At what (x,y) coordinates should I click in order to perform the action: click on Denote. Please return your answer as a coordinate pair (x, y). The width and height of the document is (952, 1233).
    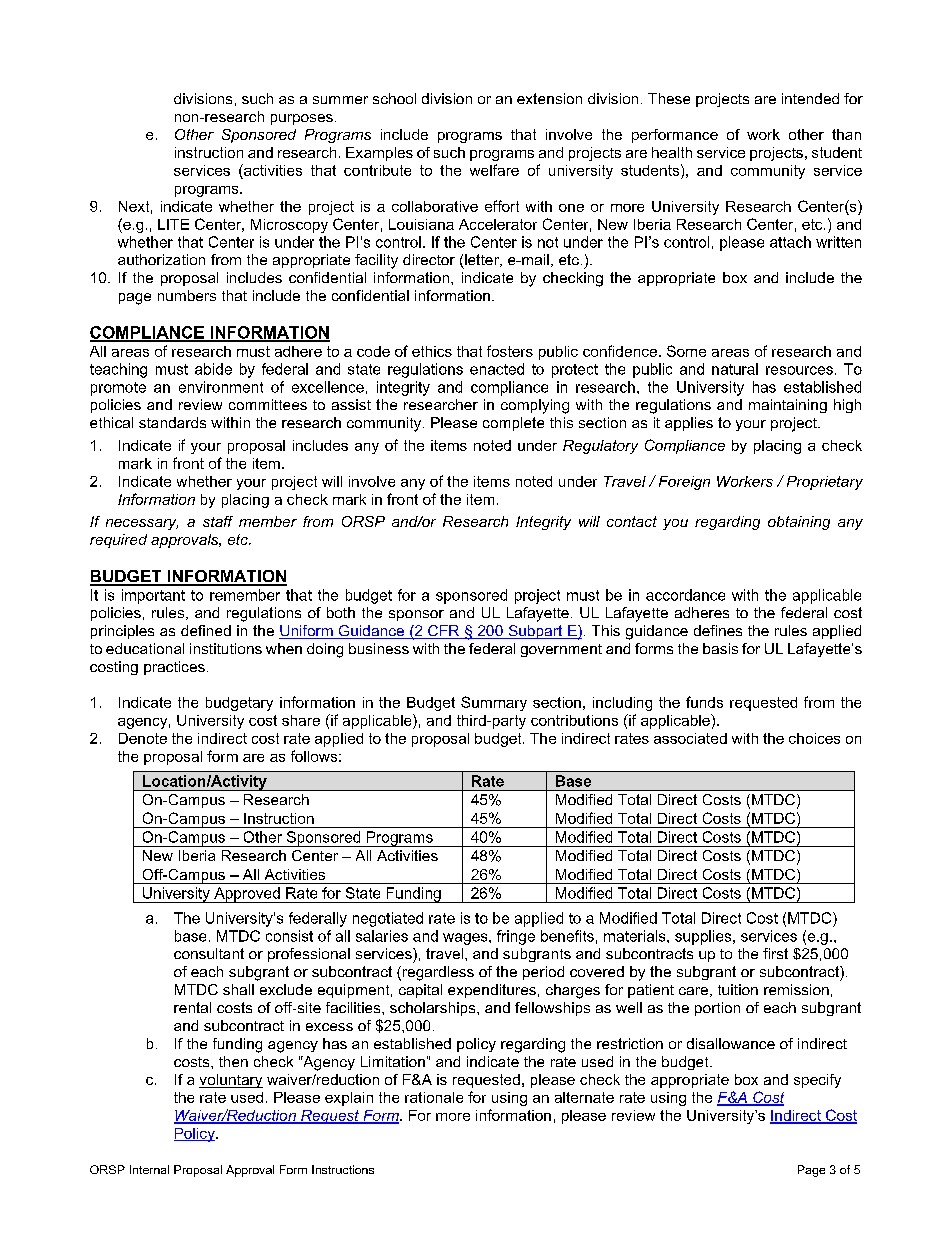
    Looking at the image, I should click on (143, 738).
